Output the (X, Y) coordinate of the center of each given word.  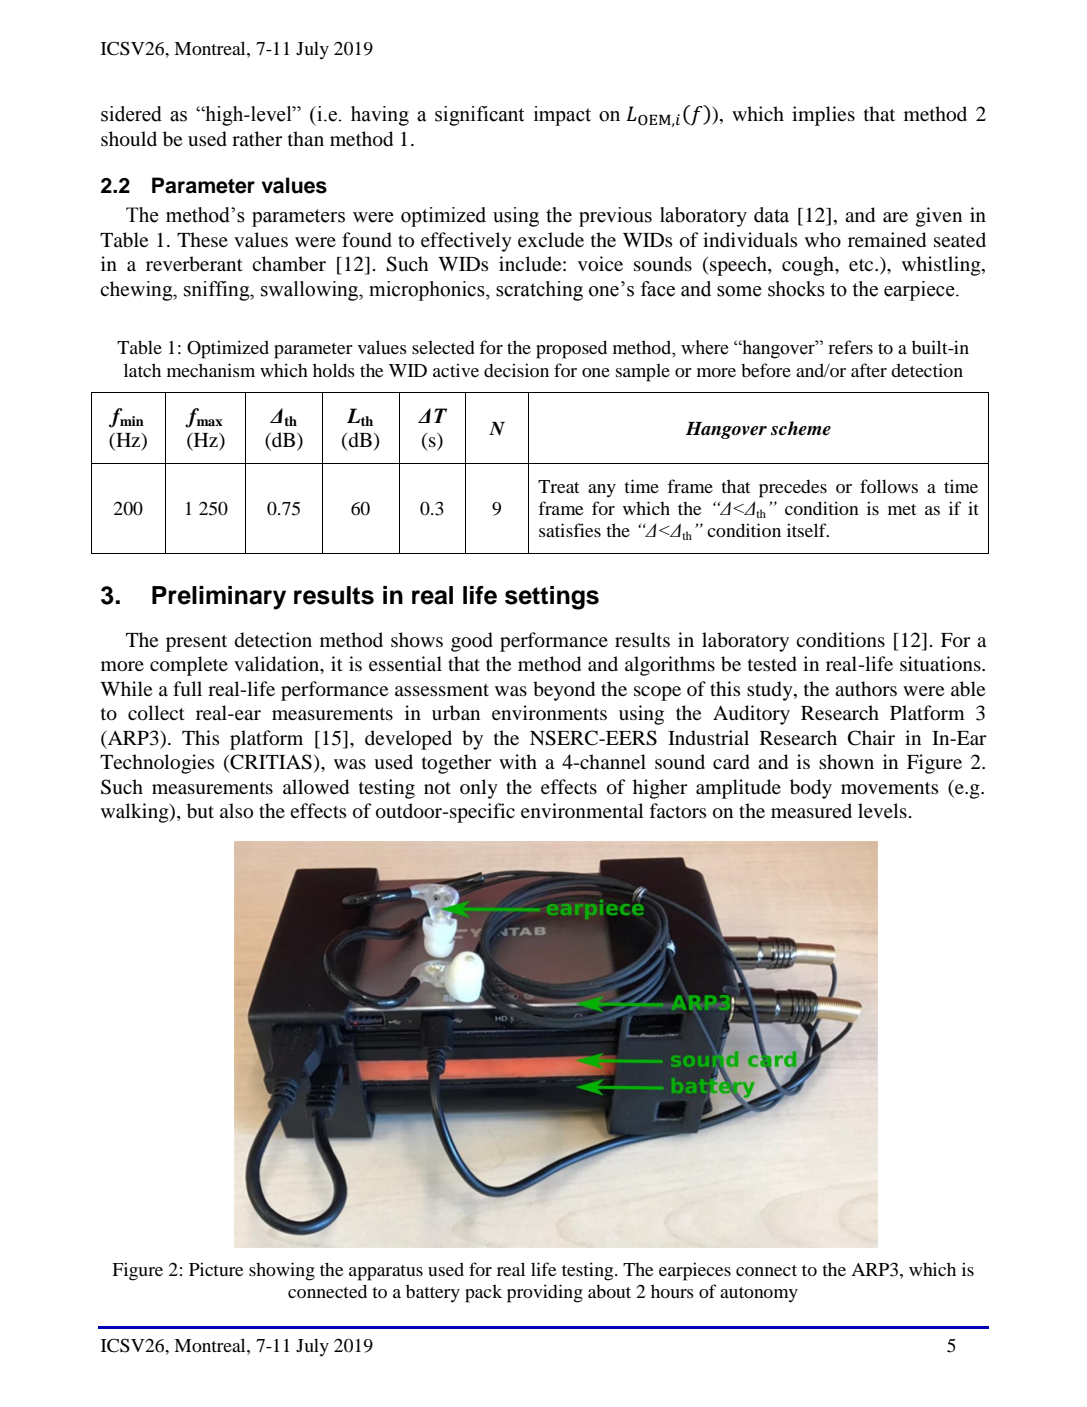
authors (866, 689)
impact (562, 116)
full (187, 689)
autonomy (759, 1295)
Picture (216, 1269)
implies (823, 116)
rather (257, 138)
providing (545, 1293)
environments (549, 712)
